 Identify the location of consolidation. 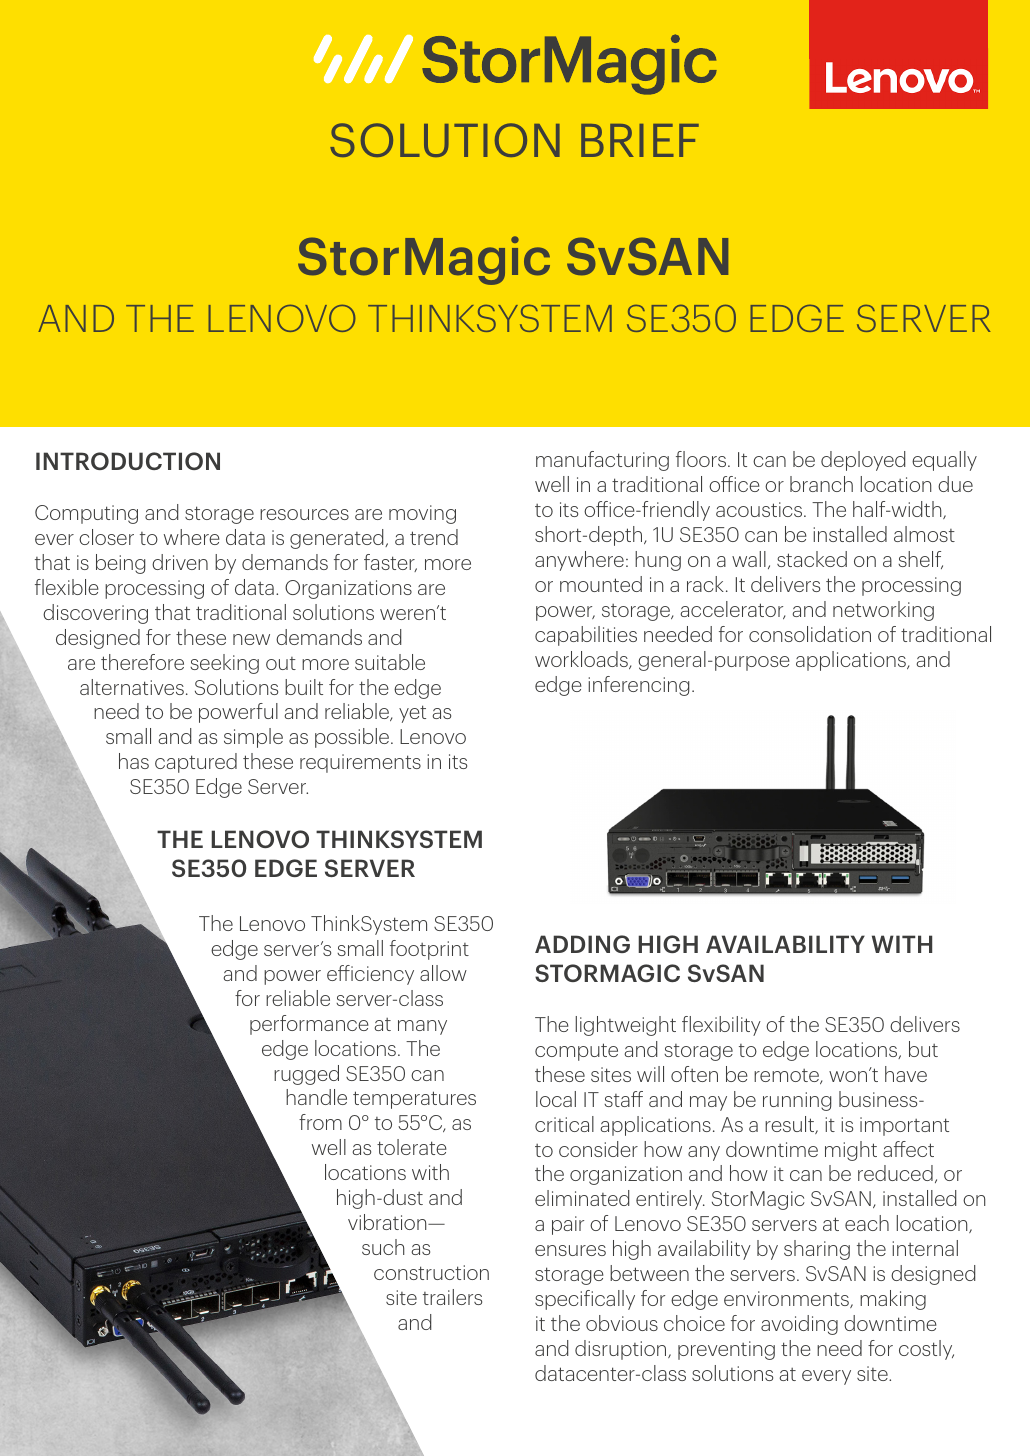
(810, 634).
